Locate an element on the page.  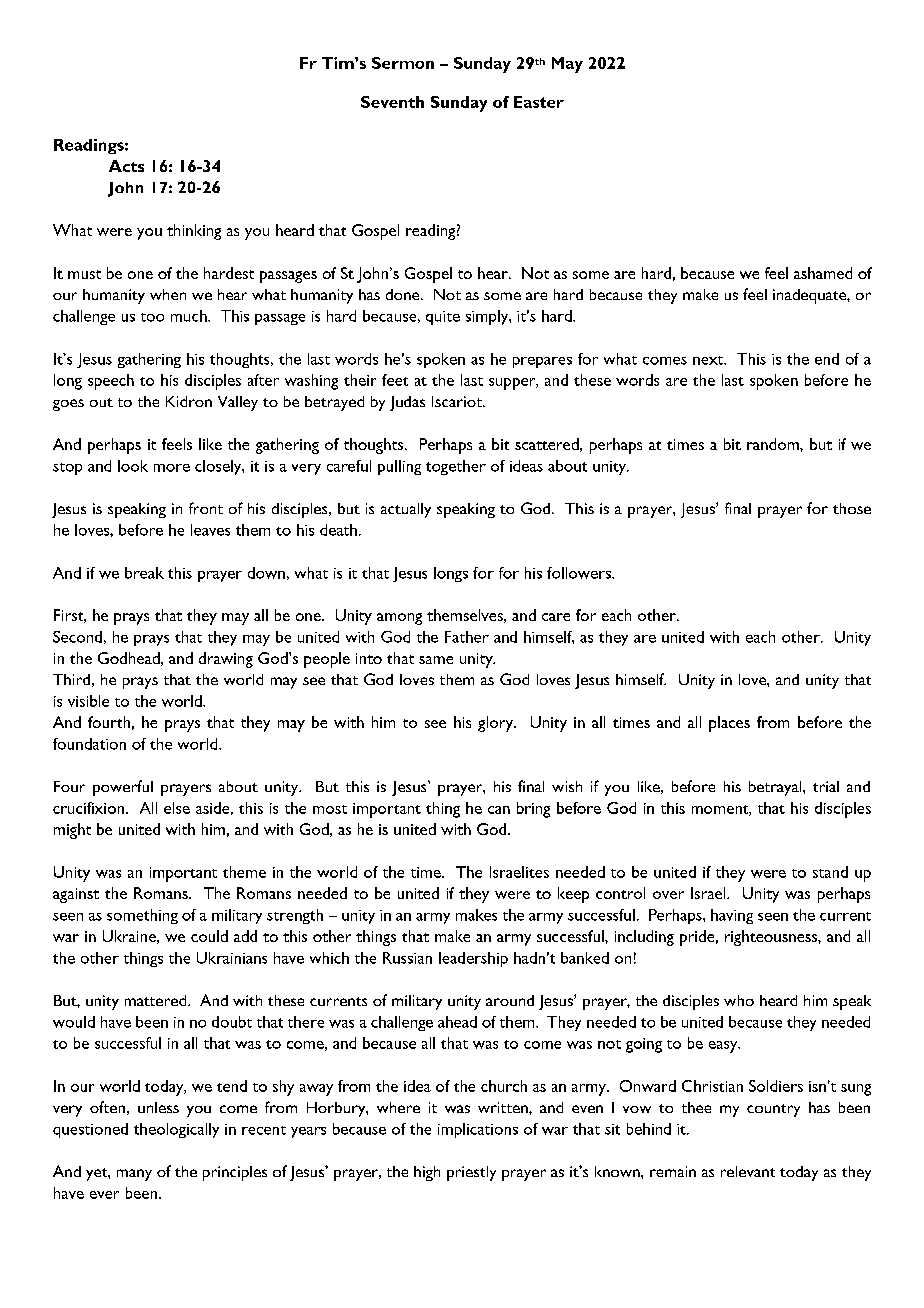
leadership is located at coordinates (473, 959).
